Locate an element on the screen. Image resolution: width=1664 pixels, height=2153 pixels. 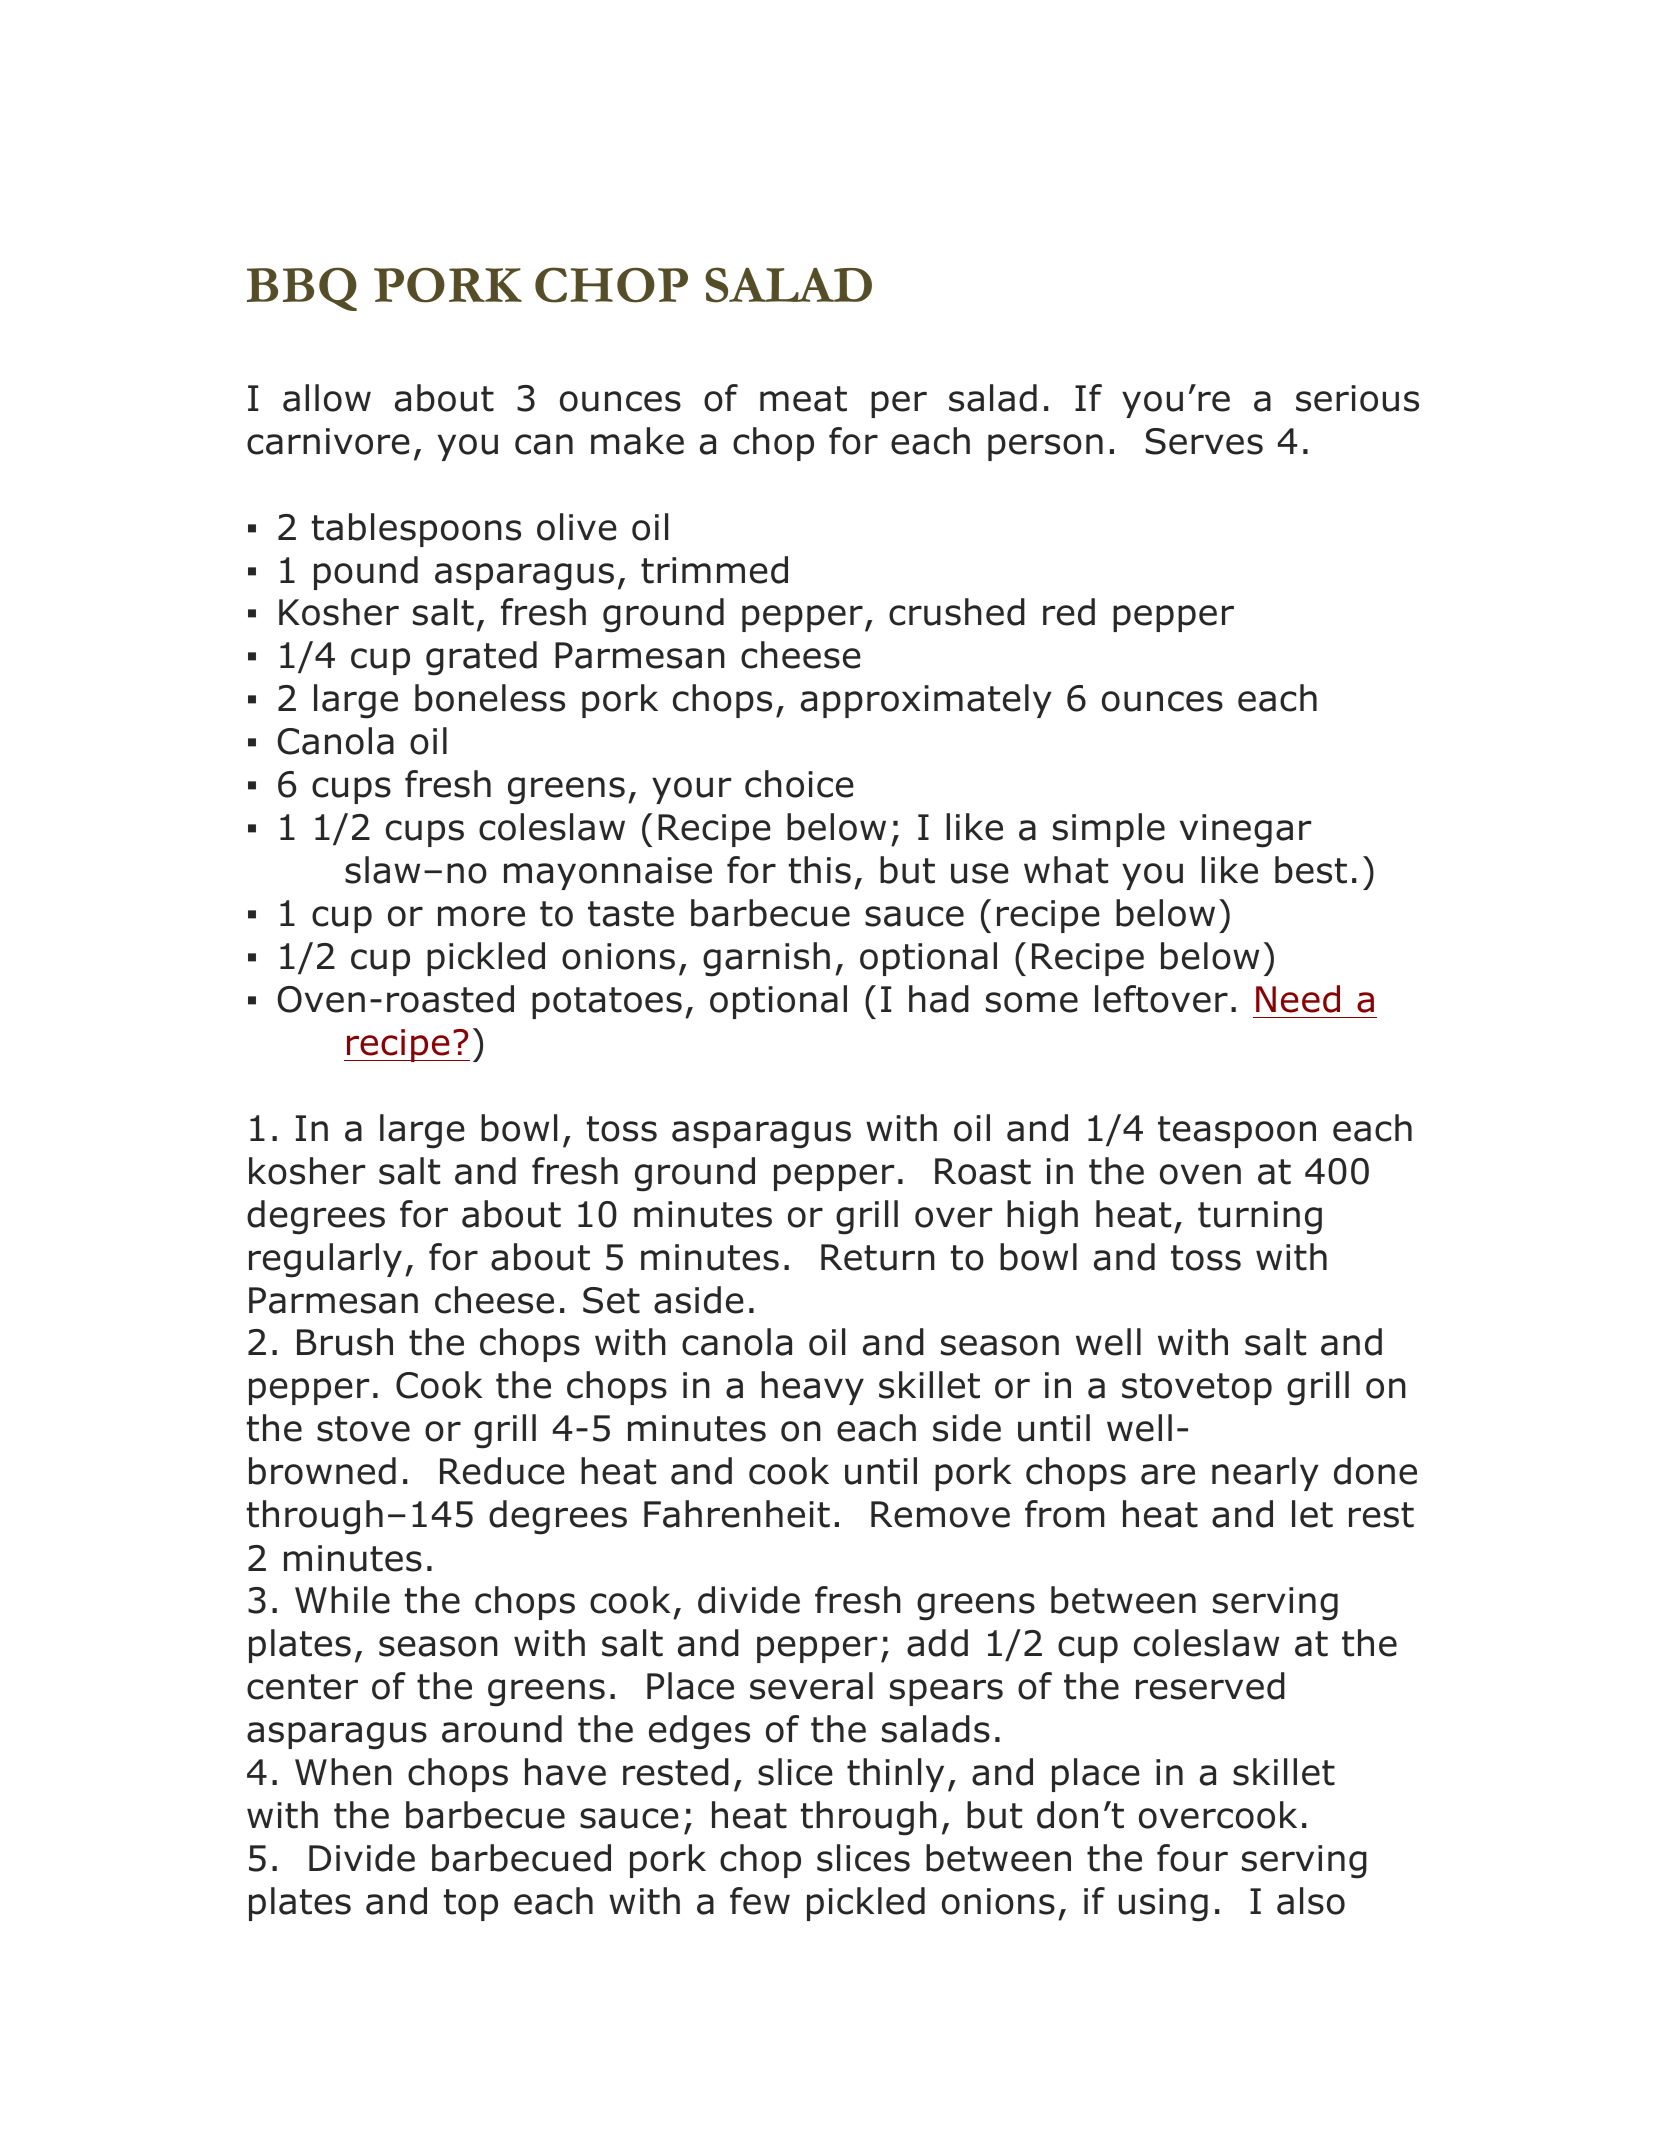
While is located at coordinates (342, 1600).
